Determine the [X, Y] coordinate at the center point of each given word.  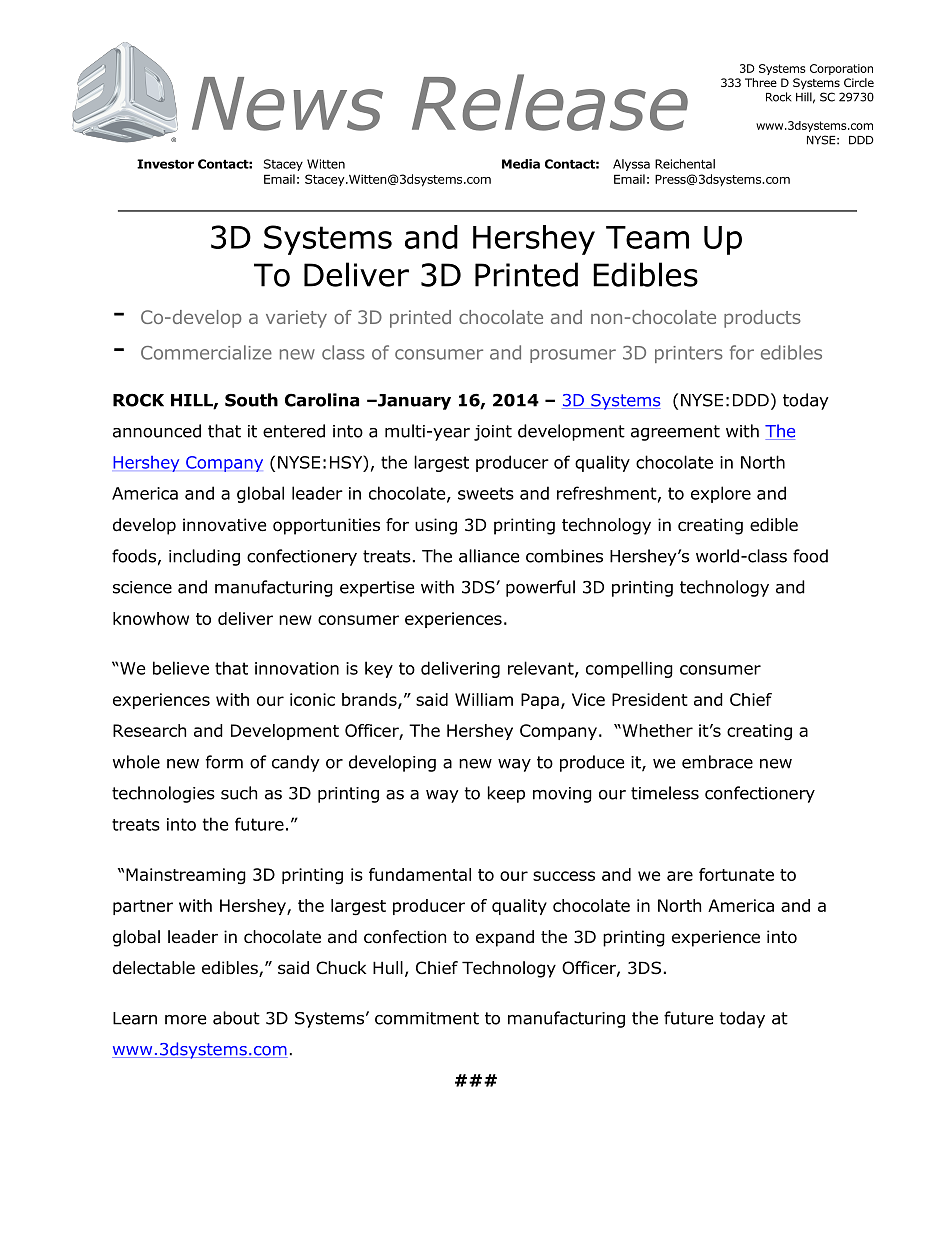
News [287, 104]
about [236, 1018]
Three [761, 82]
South [251, 400]
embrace [717, 762]
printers [689, 354]
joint [493, 433]
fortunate [736, 874]
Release [550, 102]
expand [505, 938]
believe [181, 668]
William [484, 699]
